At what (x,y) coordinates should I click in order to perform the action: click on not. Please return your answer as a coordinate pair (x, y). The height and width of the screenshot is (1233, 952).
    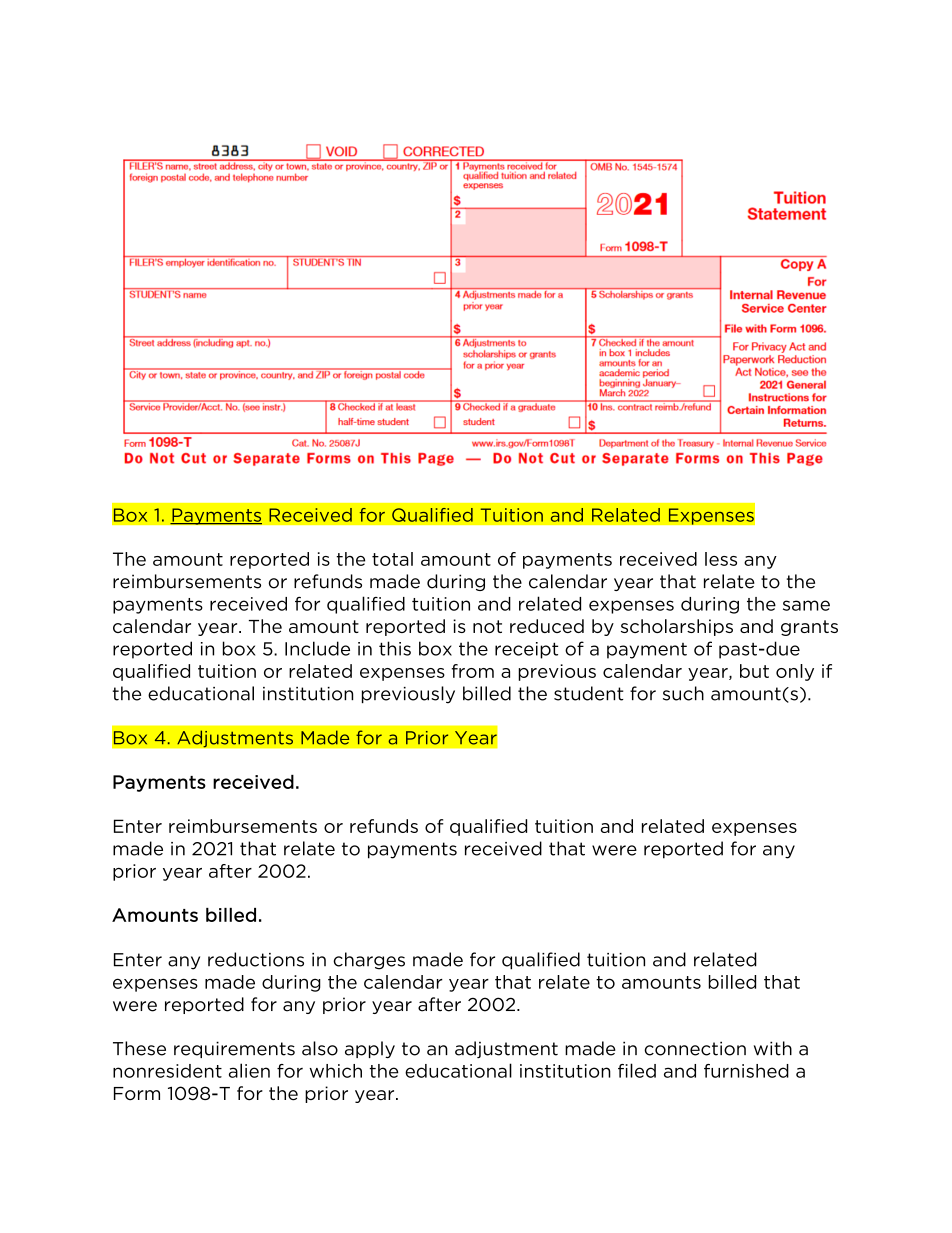
    Looking at the image, I should click on (487, 626).
